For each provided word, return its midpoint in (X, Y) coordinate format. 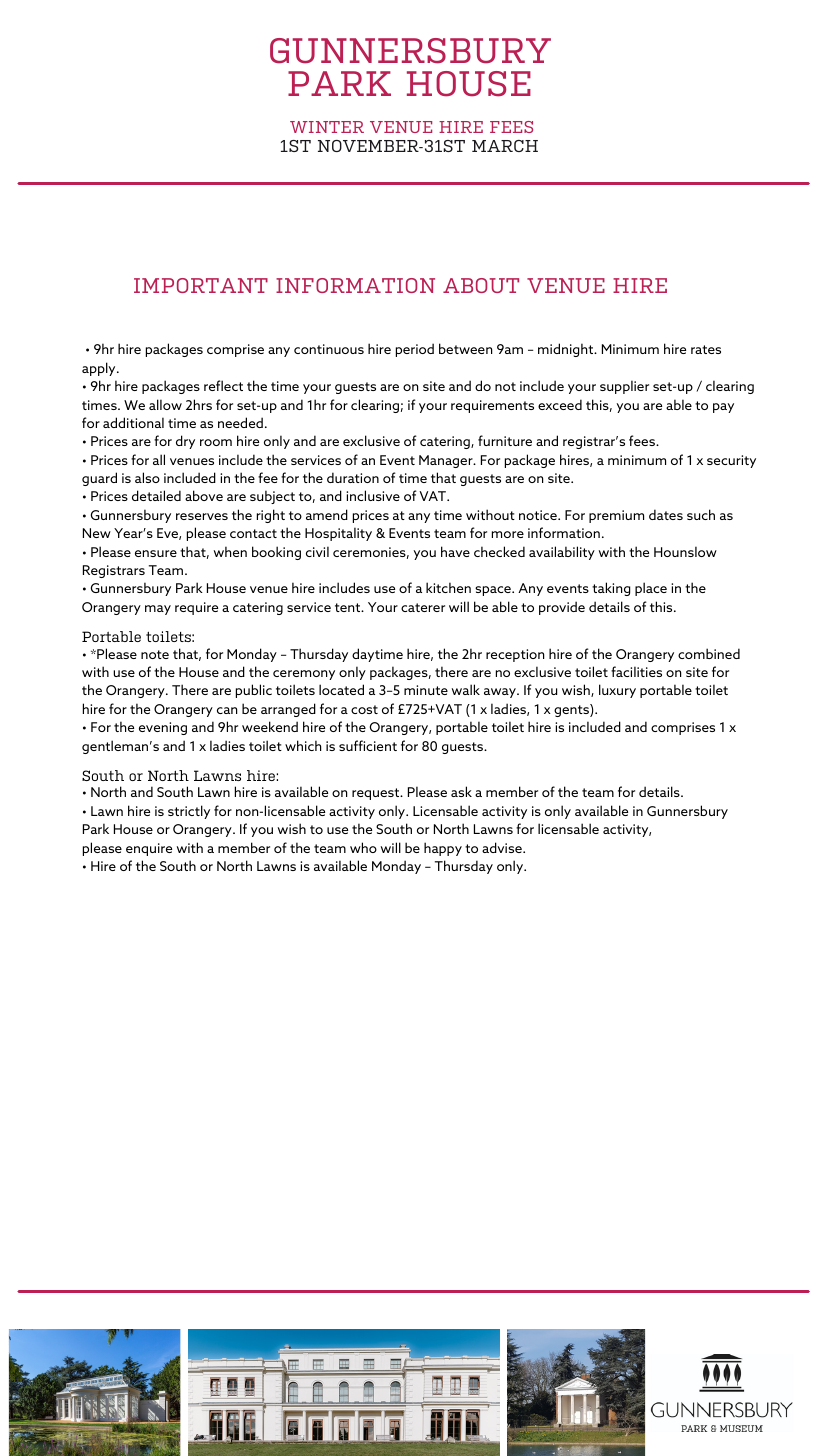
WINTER (327, 127)
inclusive (373, 495)
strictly (189, 812)
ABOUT (481, 285)
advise (503, 847)
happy (443, 849)
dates (666, 514)
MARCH (505, 146)
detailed (156, 495)
